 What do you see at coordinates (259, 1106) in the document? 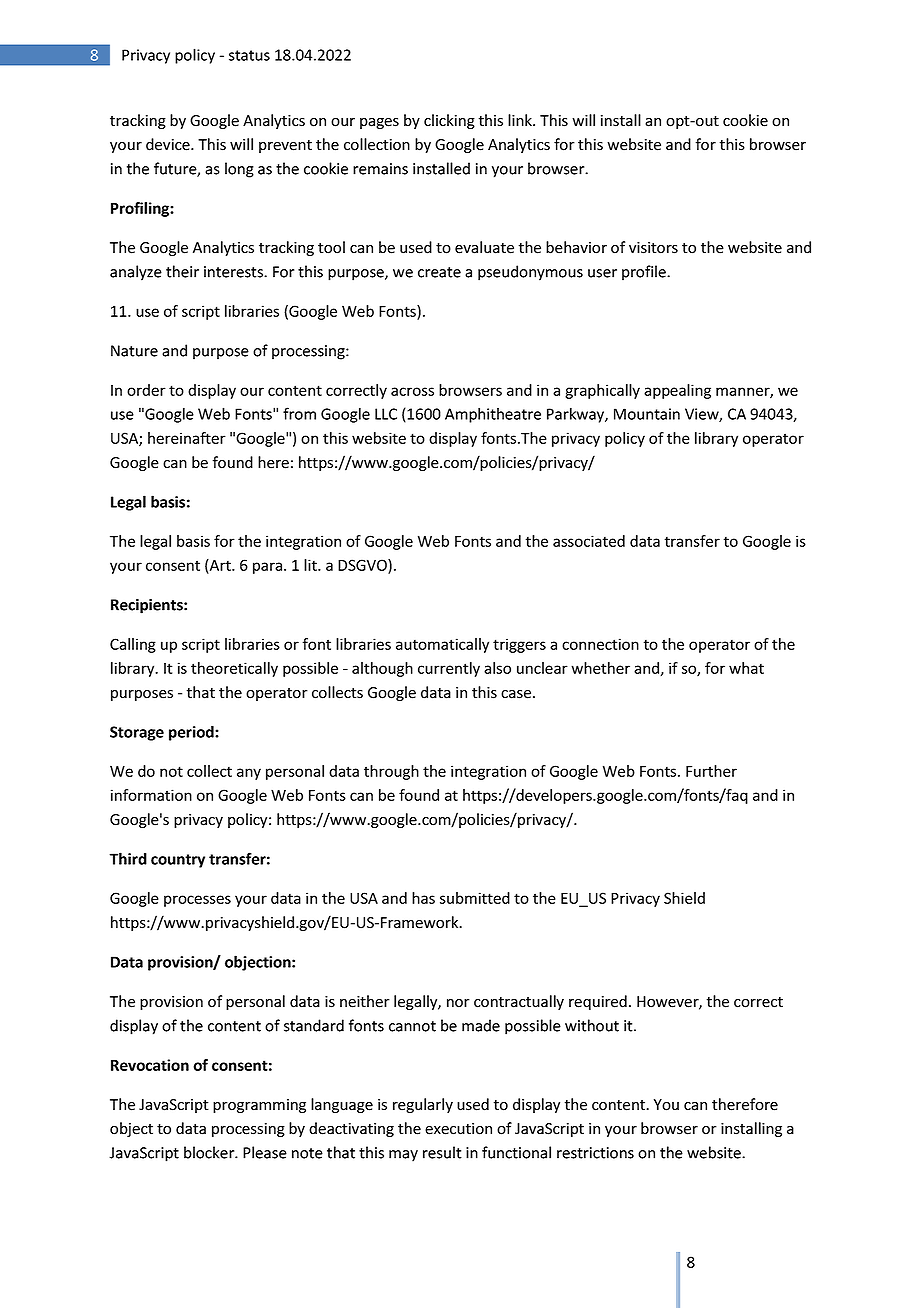
I see `programming` at bounding box center [259, 1106].
